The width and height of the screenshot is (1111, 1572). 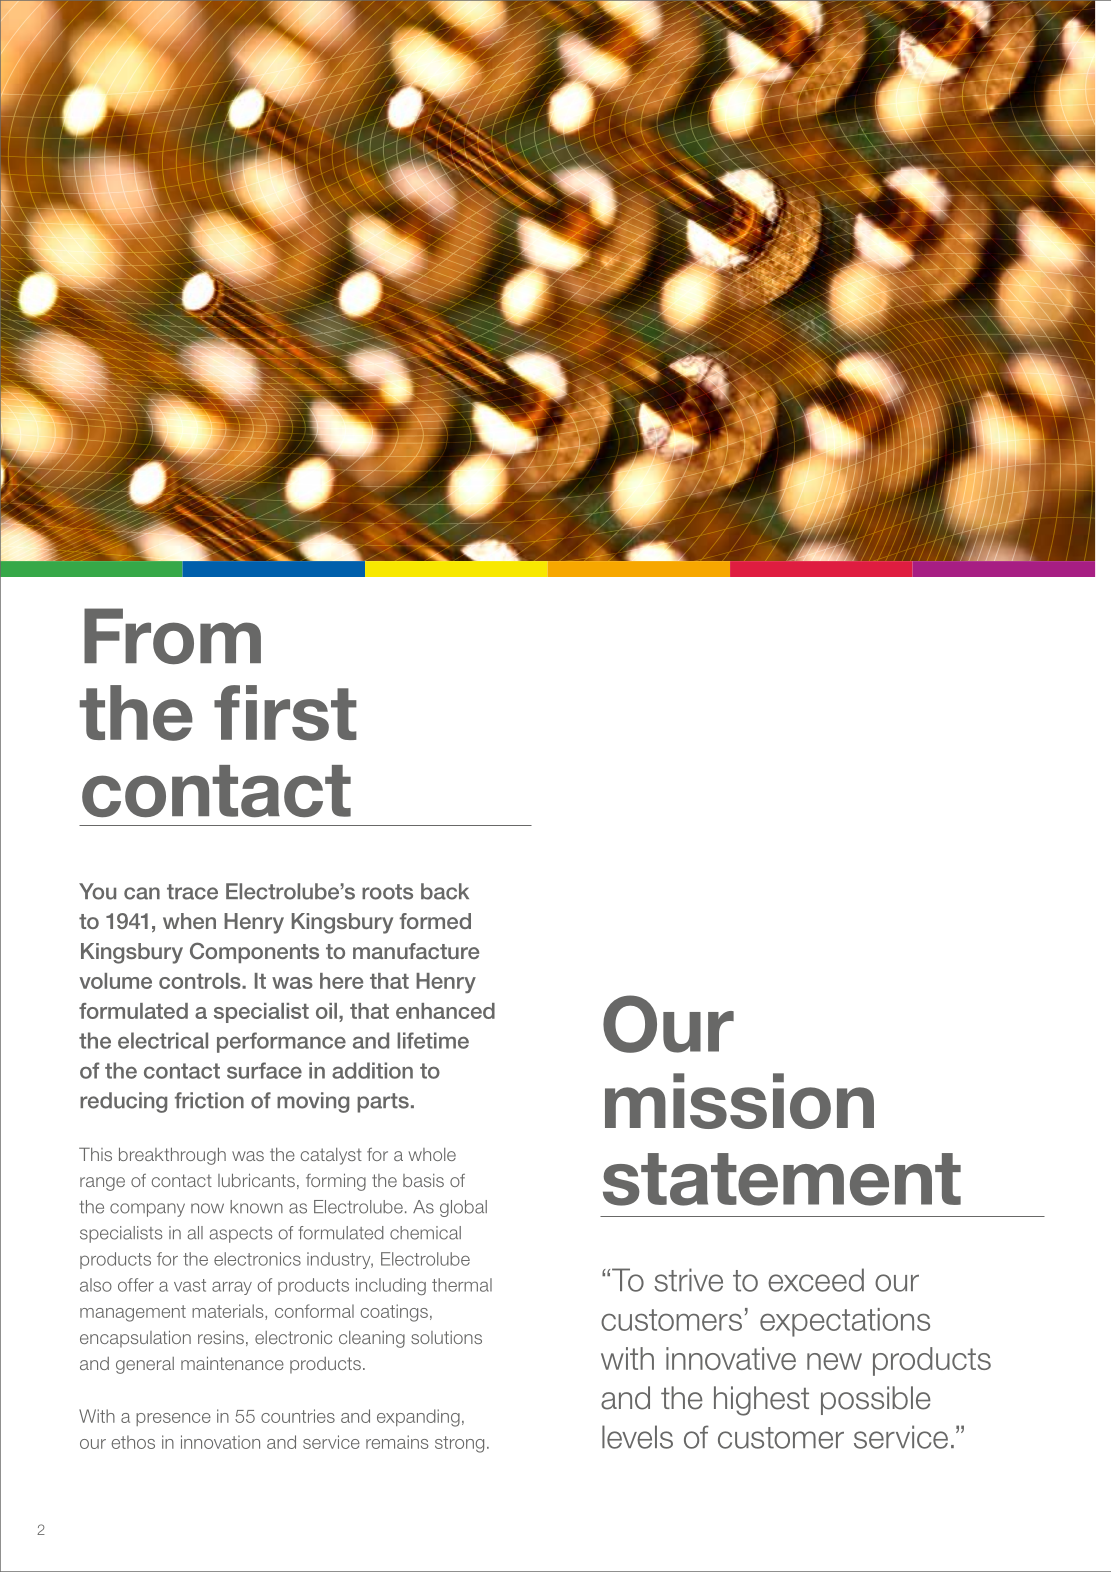 I want to click on statement, so click(x=782, y=1179).
